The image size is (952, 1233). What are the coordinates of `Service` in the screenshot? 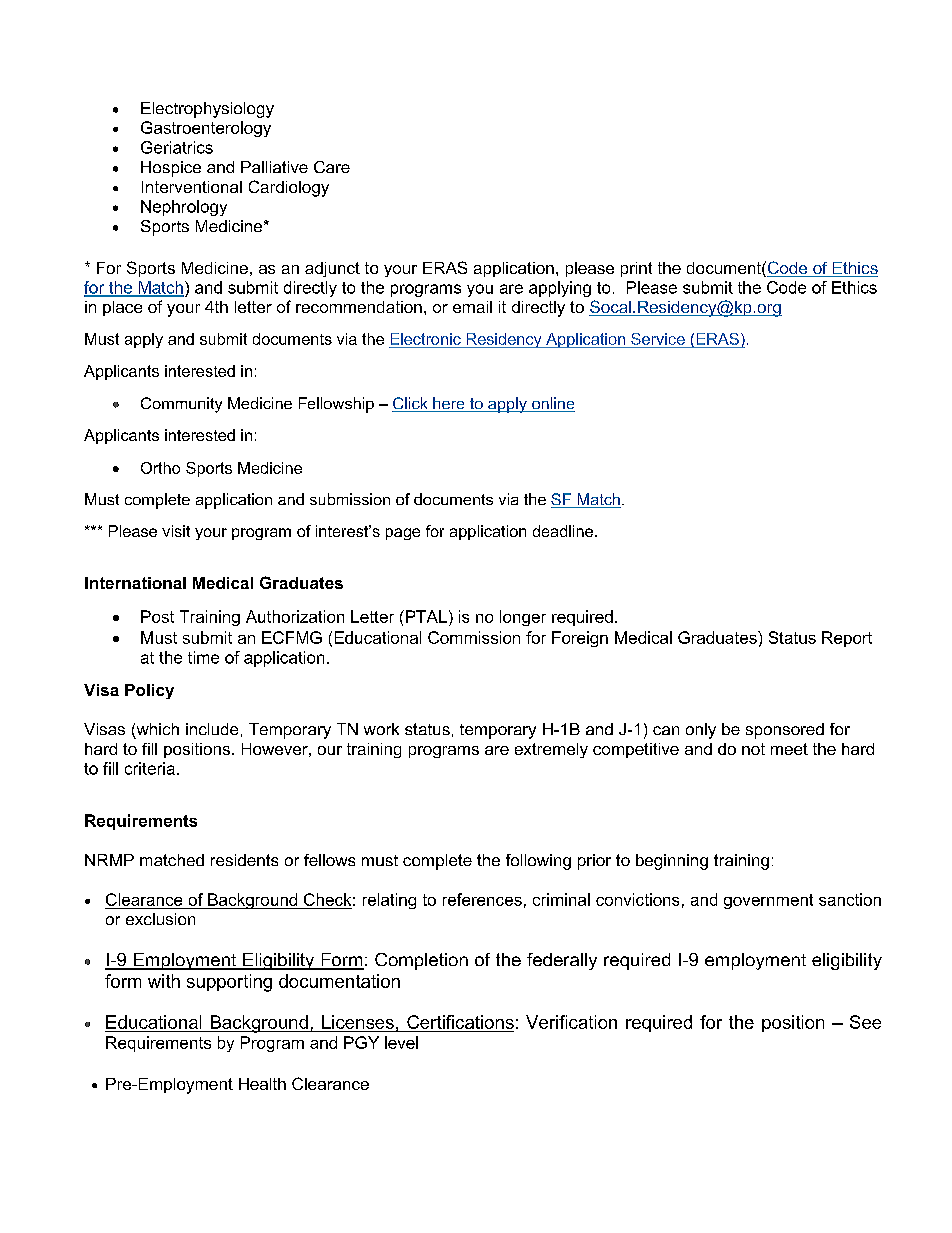 It's located at (658, 340).
